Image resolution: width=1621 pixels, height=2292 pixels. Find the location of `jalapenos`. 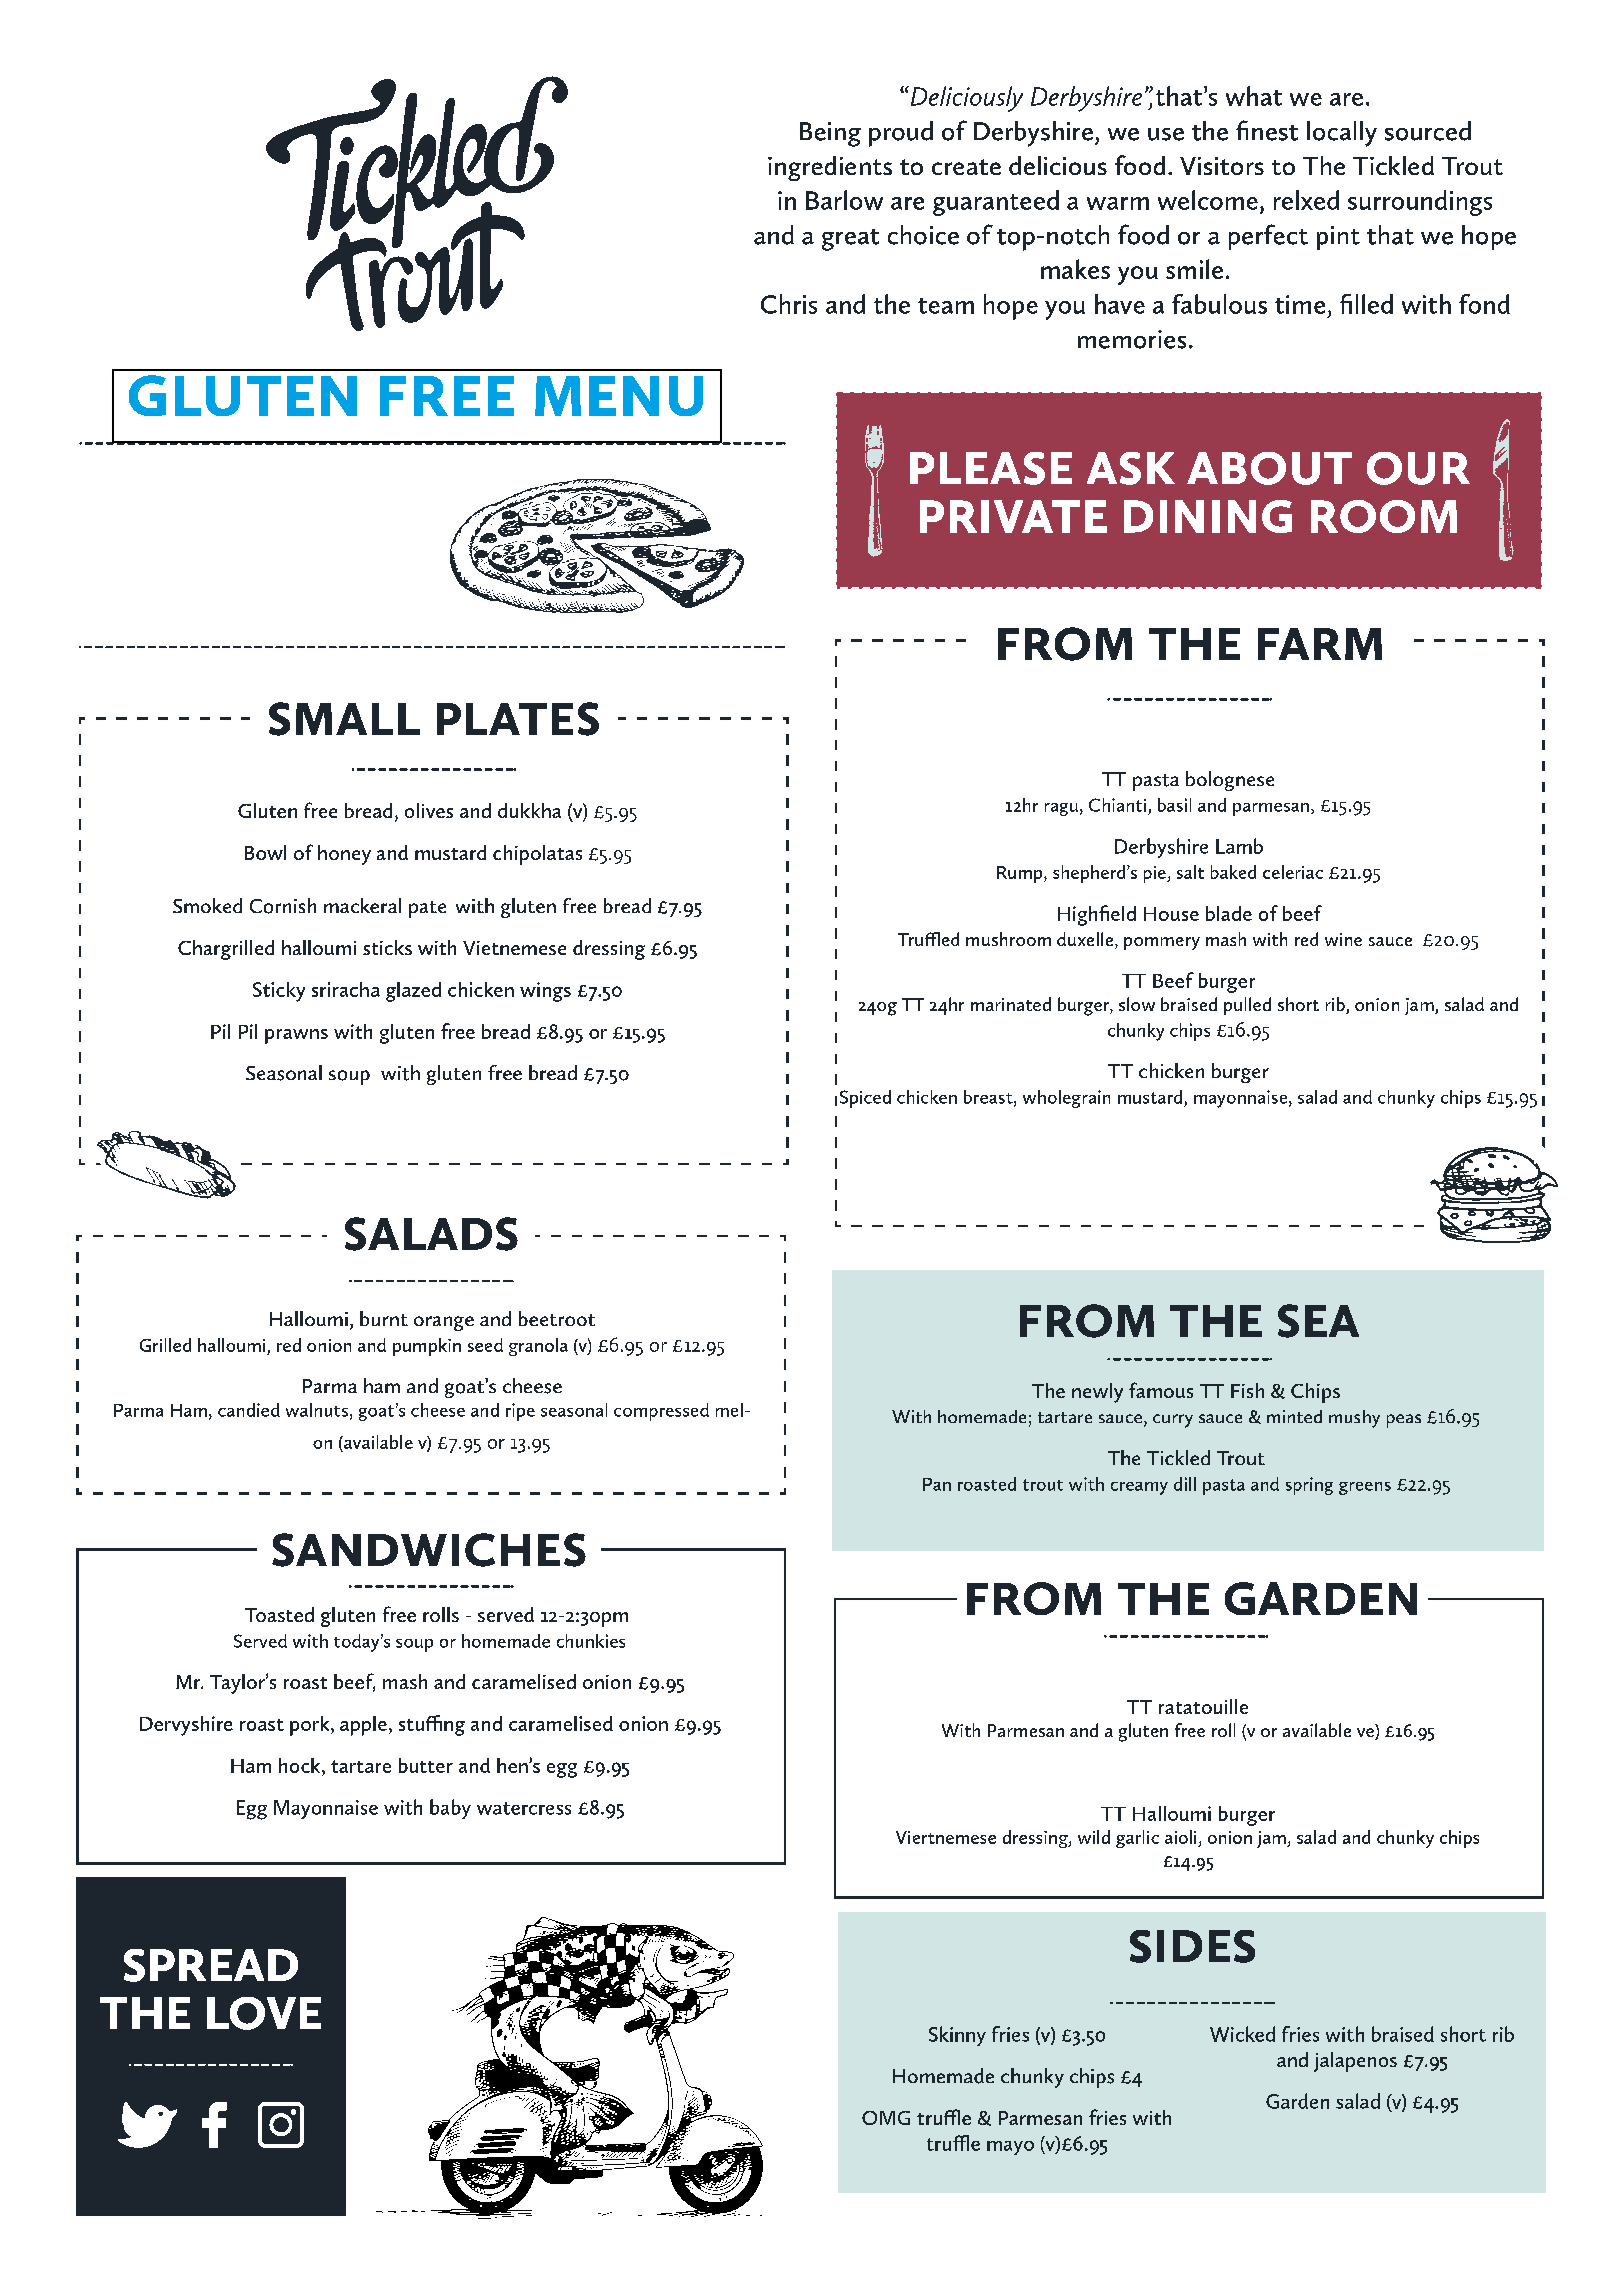

jalapenos is located at coordinates (1355, 2062).
